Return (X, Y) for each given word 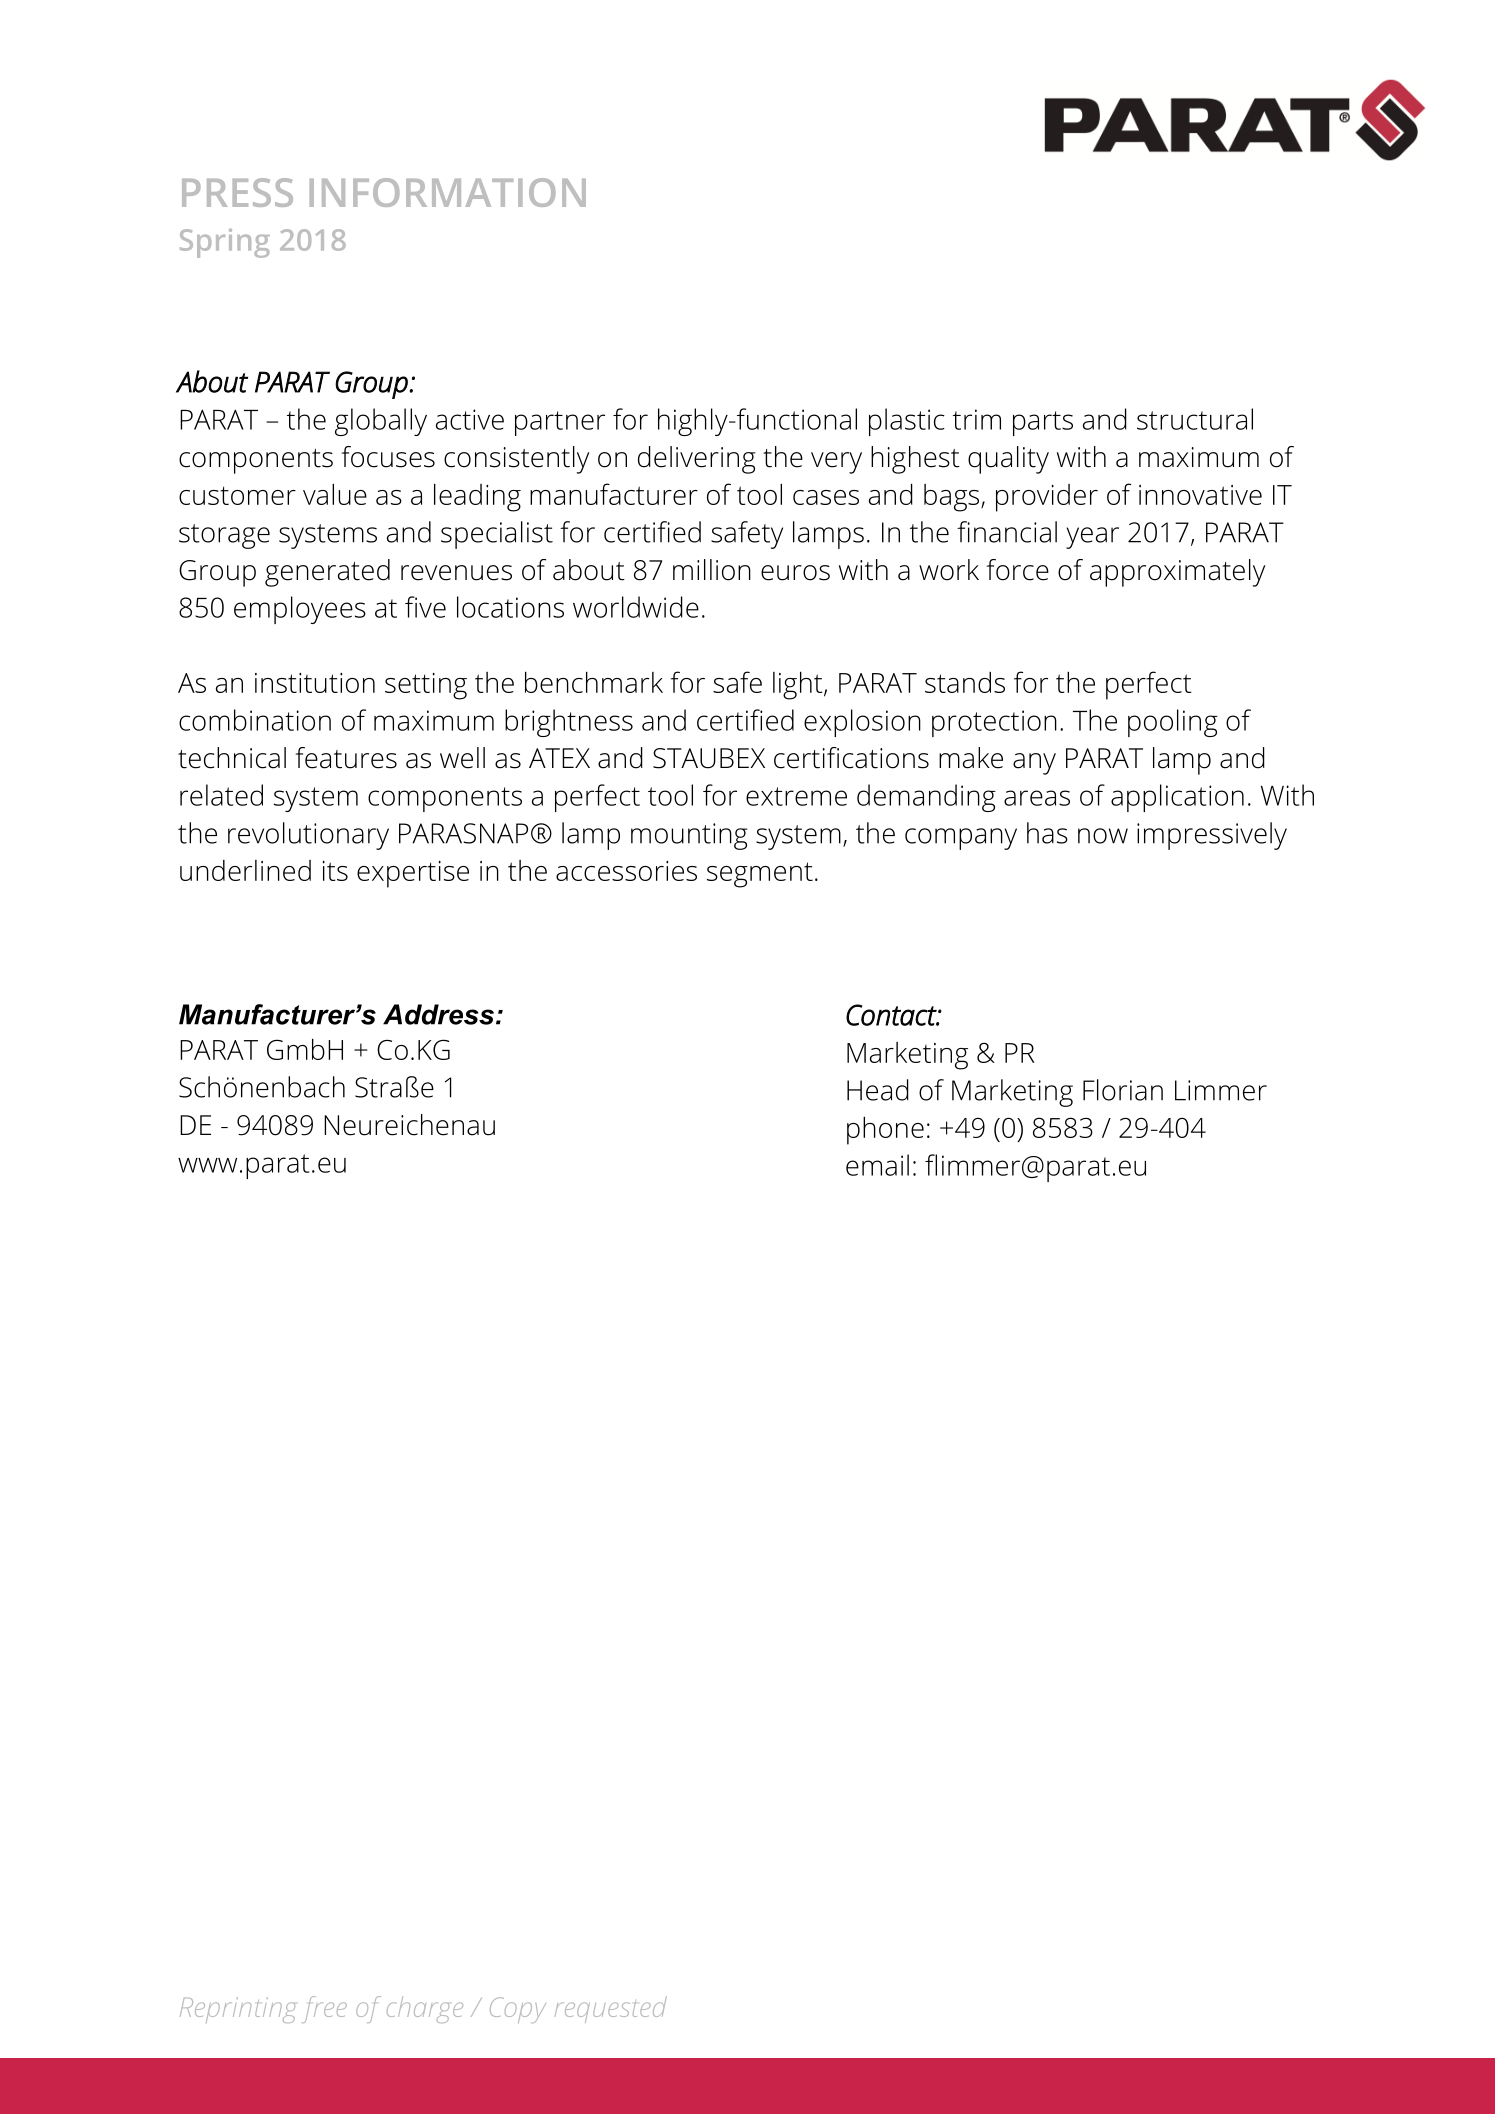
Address (438, 1014)
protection (994, 723)
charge (425, 2009)
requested (611, 2009)
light (799, 686)
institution (315, 683)
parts (1043, 423)
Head (878, 1090)
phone (885, 1131)
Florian (1123, 1090)
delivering (697, 460)
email (877, 1165)
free (325, 2009)
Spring (225, 243)
